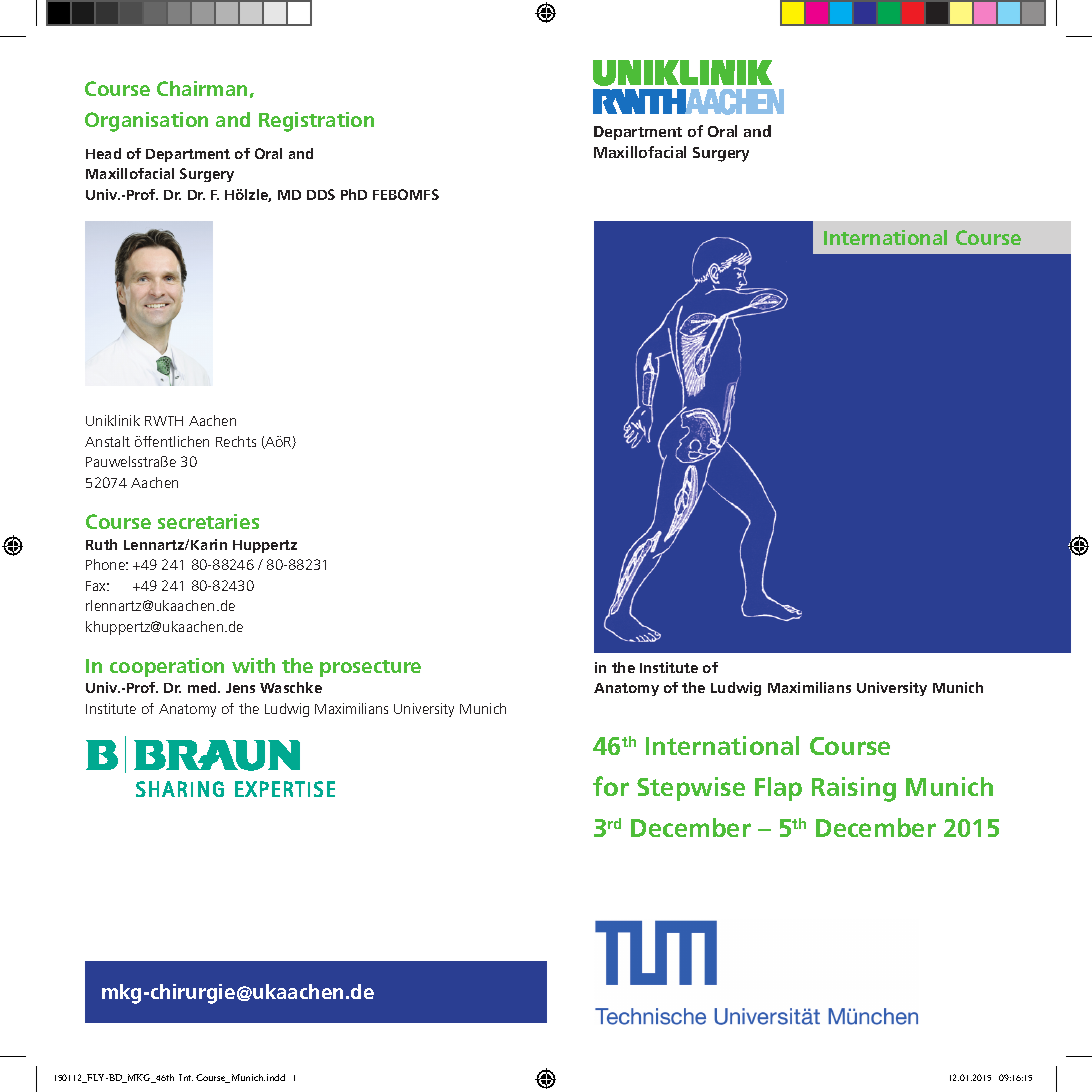 The width and height of the image is (1092, 1092). I want to click on Head, so click(103, 153).
